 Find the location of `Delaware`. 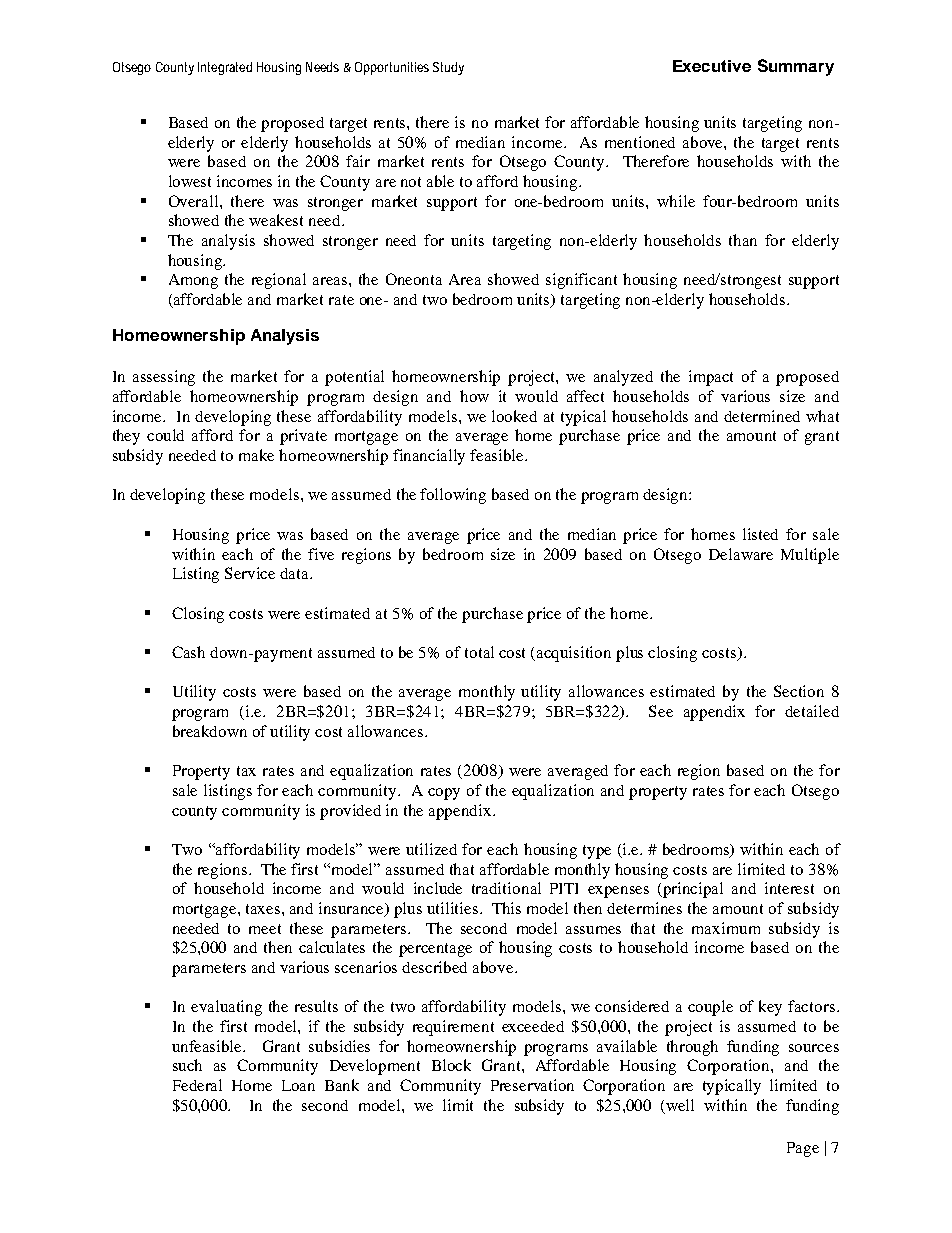

Delaware is located at coordinates (741, 554).
